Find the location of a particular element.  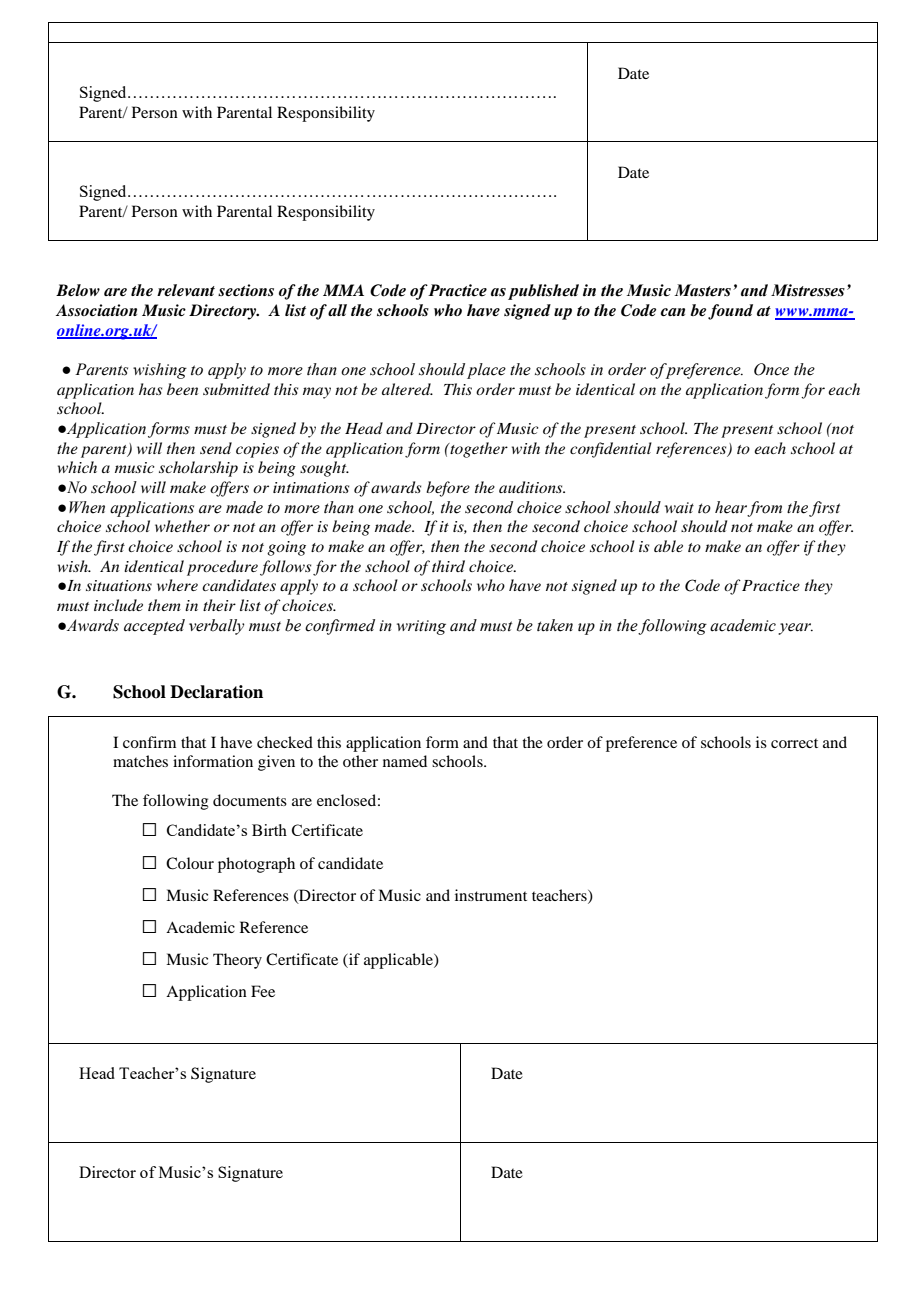

third is located at coordinates (448, 566).
